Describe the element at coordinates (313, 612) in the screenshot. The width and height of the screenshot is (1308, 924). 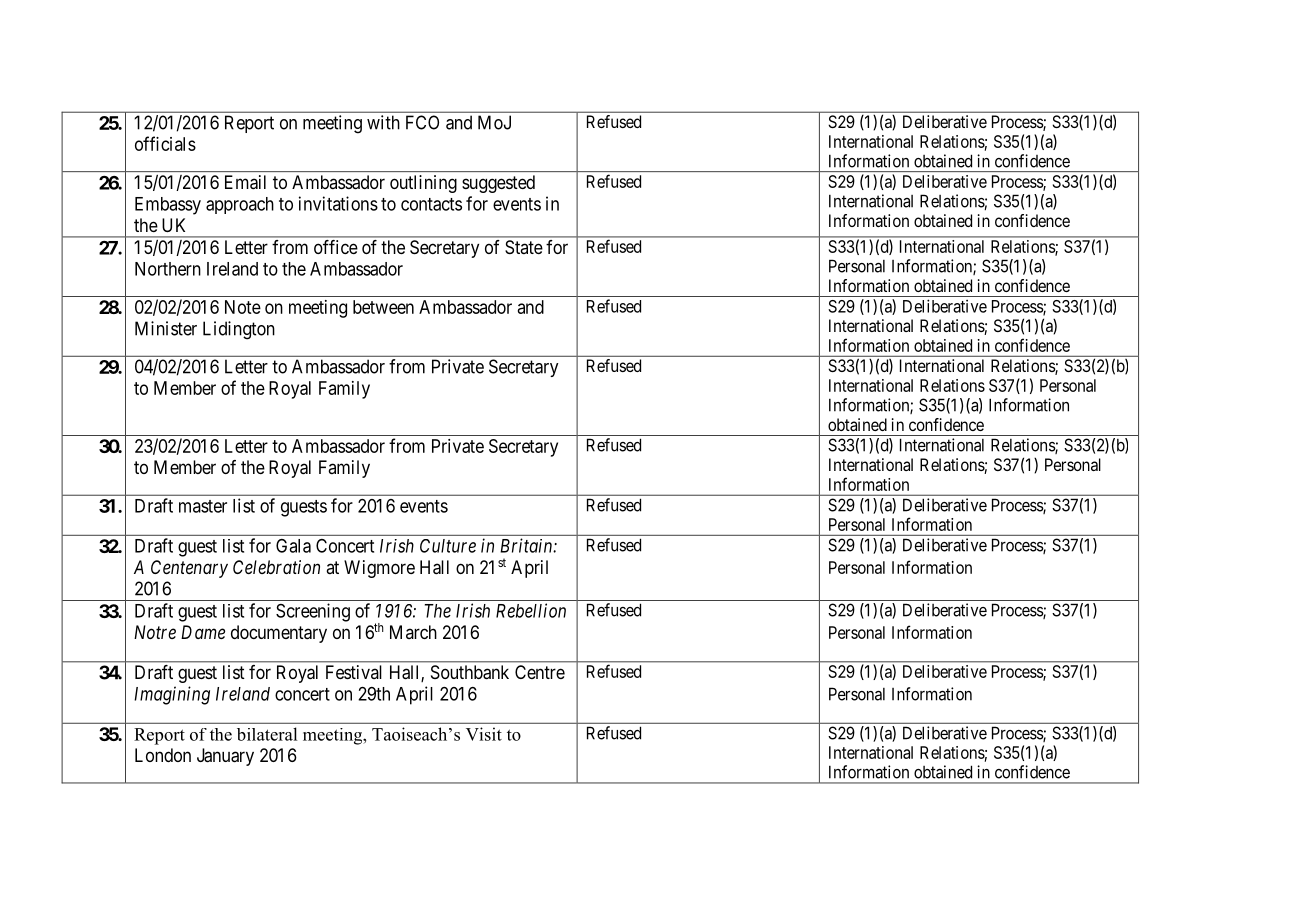
I see `Screening` at that location.
